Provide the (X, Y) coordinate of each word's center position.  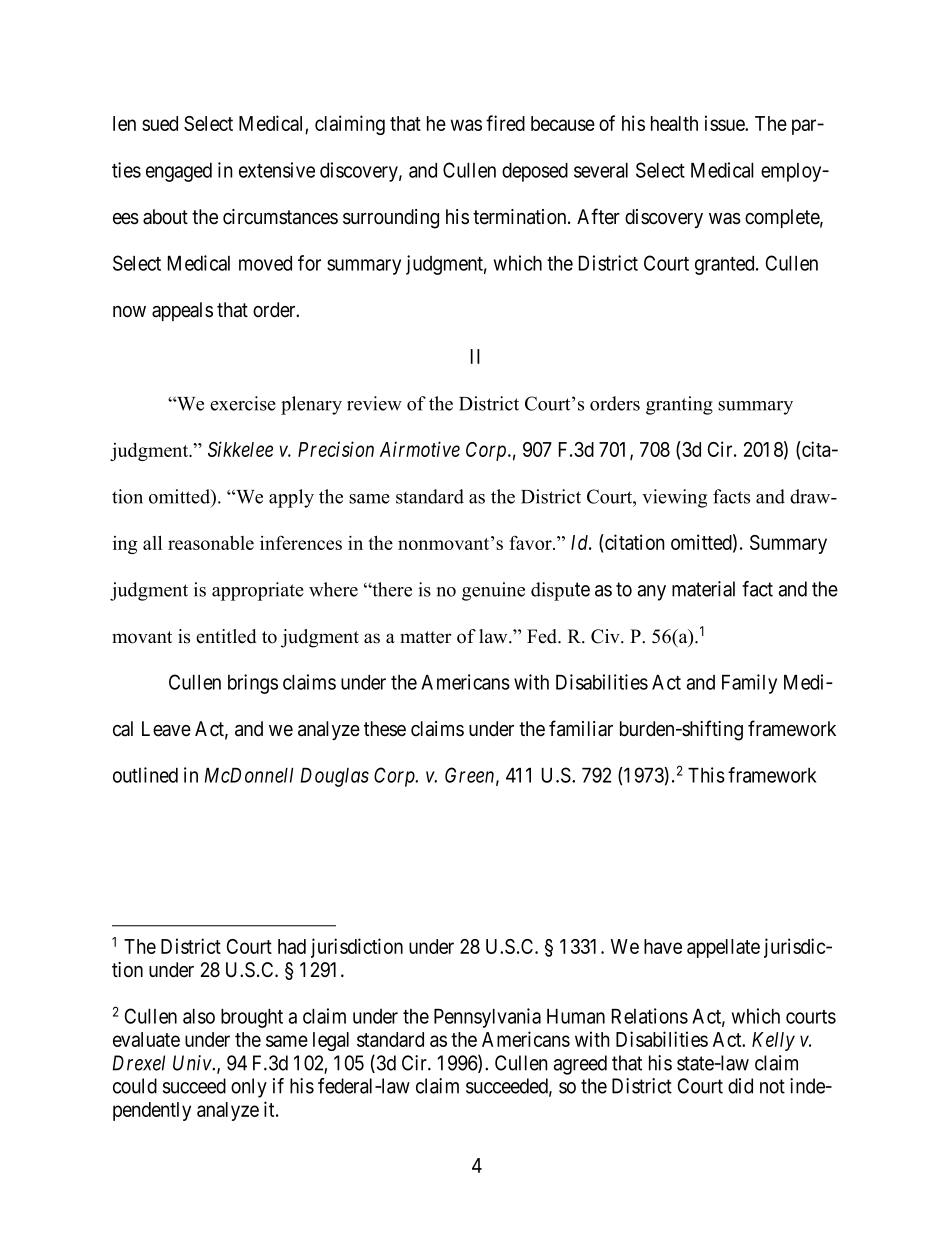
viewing (674, 498)
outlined (145, 775)
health (674, 123)
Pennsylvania (487, 1018)
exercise (243, 403)
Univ (193, 1063)
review (374, 403)
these (385, 729)
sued (160, 123)
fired (505, 123)
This (706, 775)
